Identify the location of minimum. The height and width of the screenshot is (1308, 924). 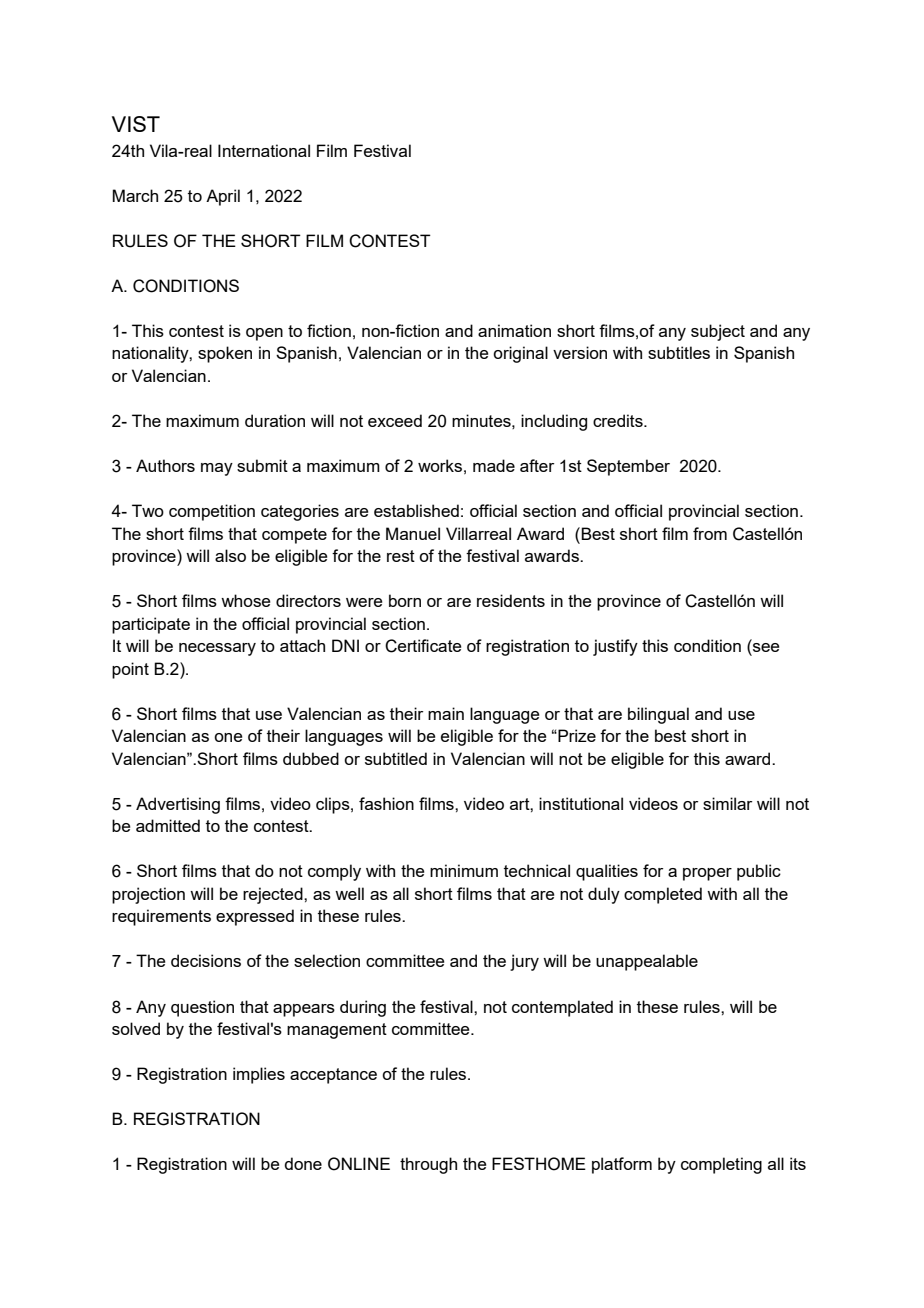
(464, 870).
